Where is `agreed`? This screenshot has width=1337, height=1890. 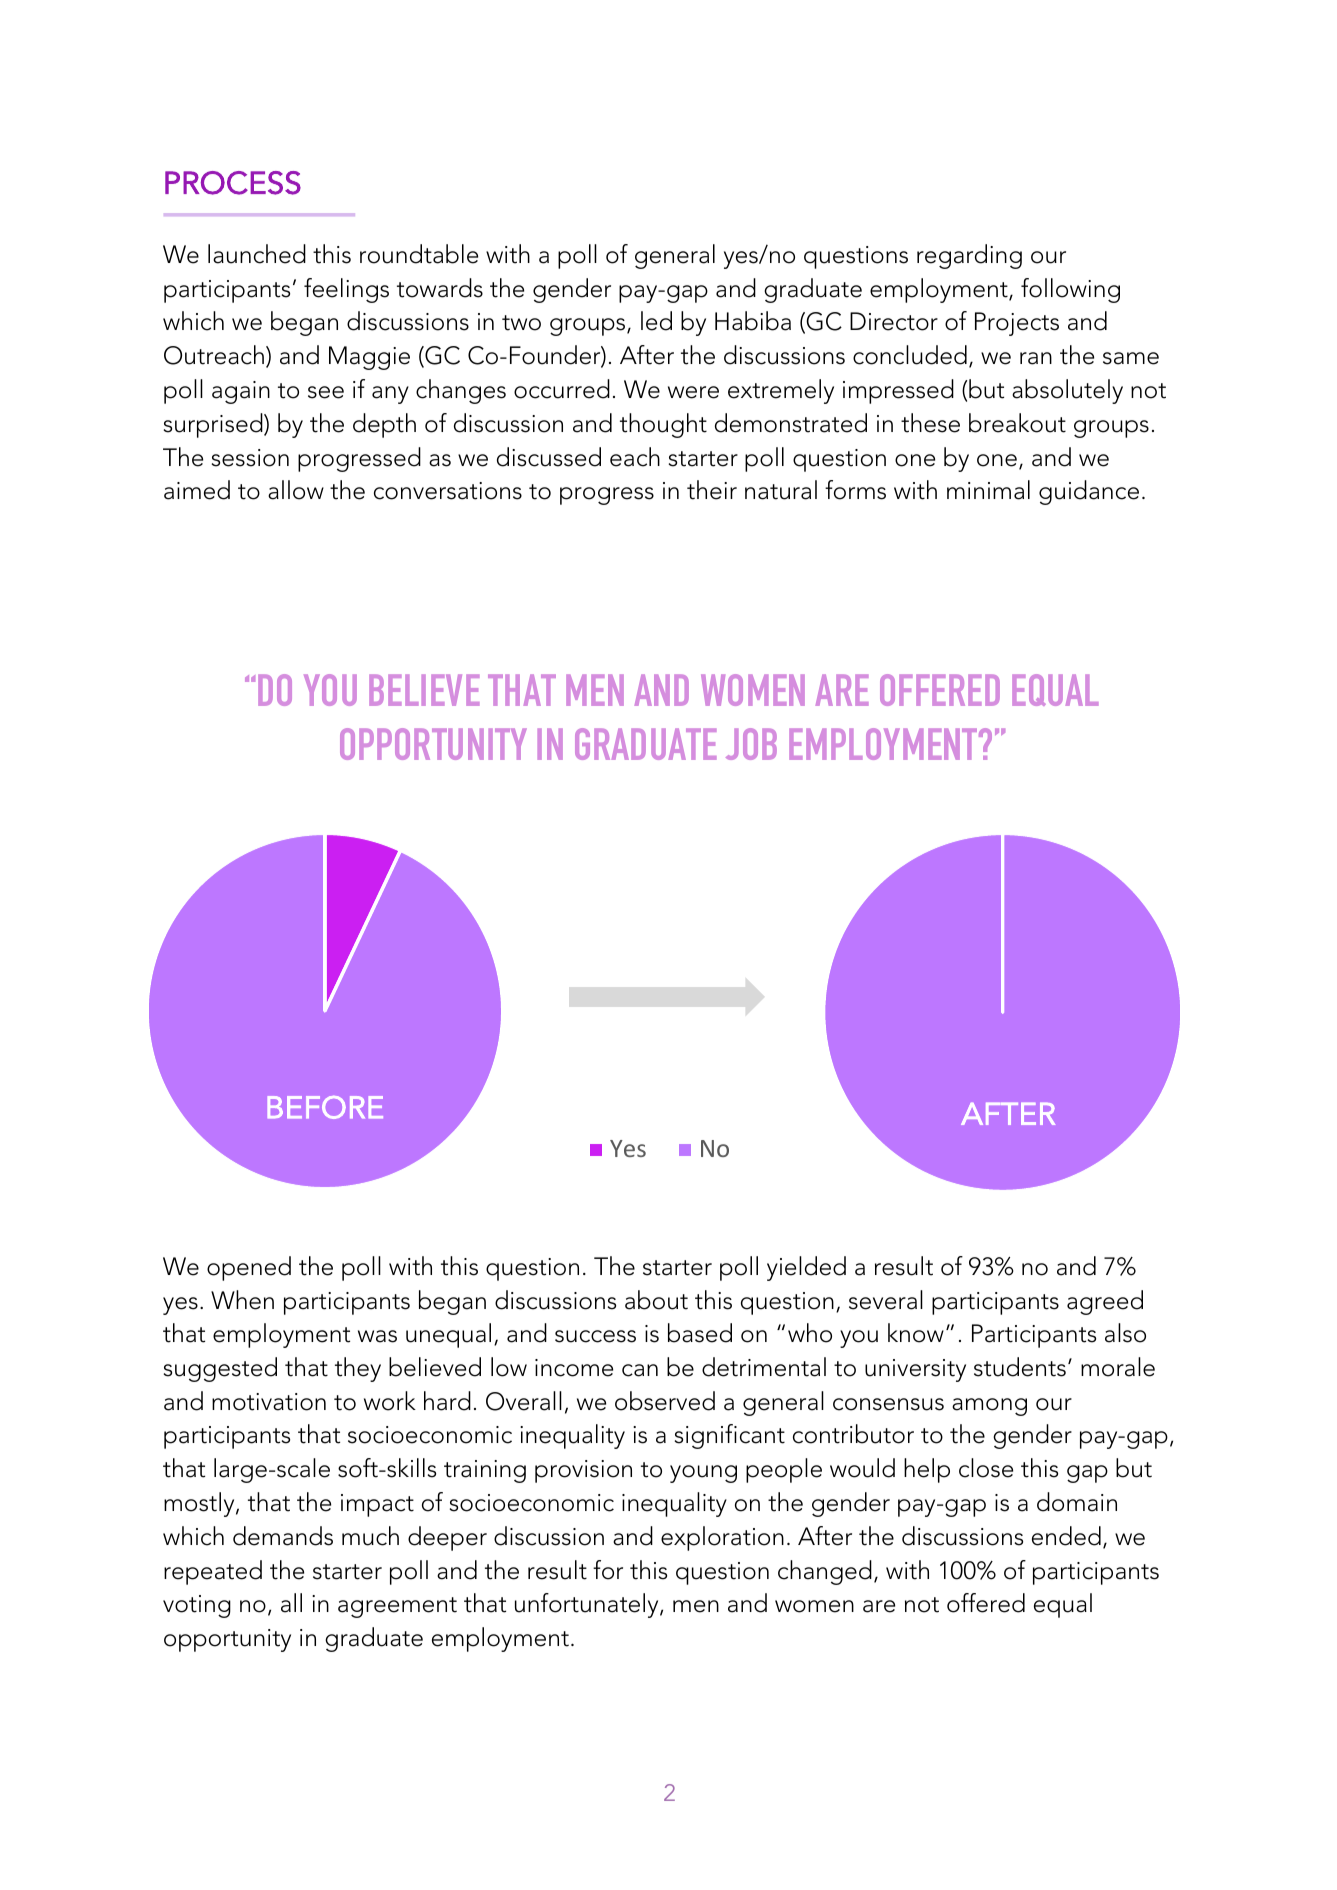
agreed is located at coordinates (1105, 1302).
